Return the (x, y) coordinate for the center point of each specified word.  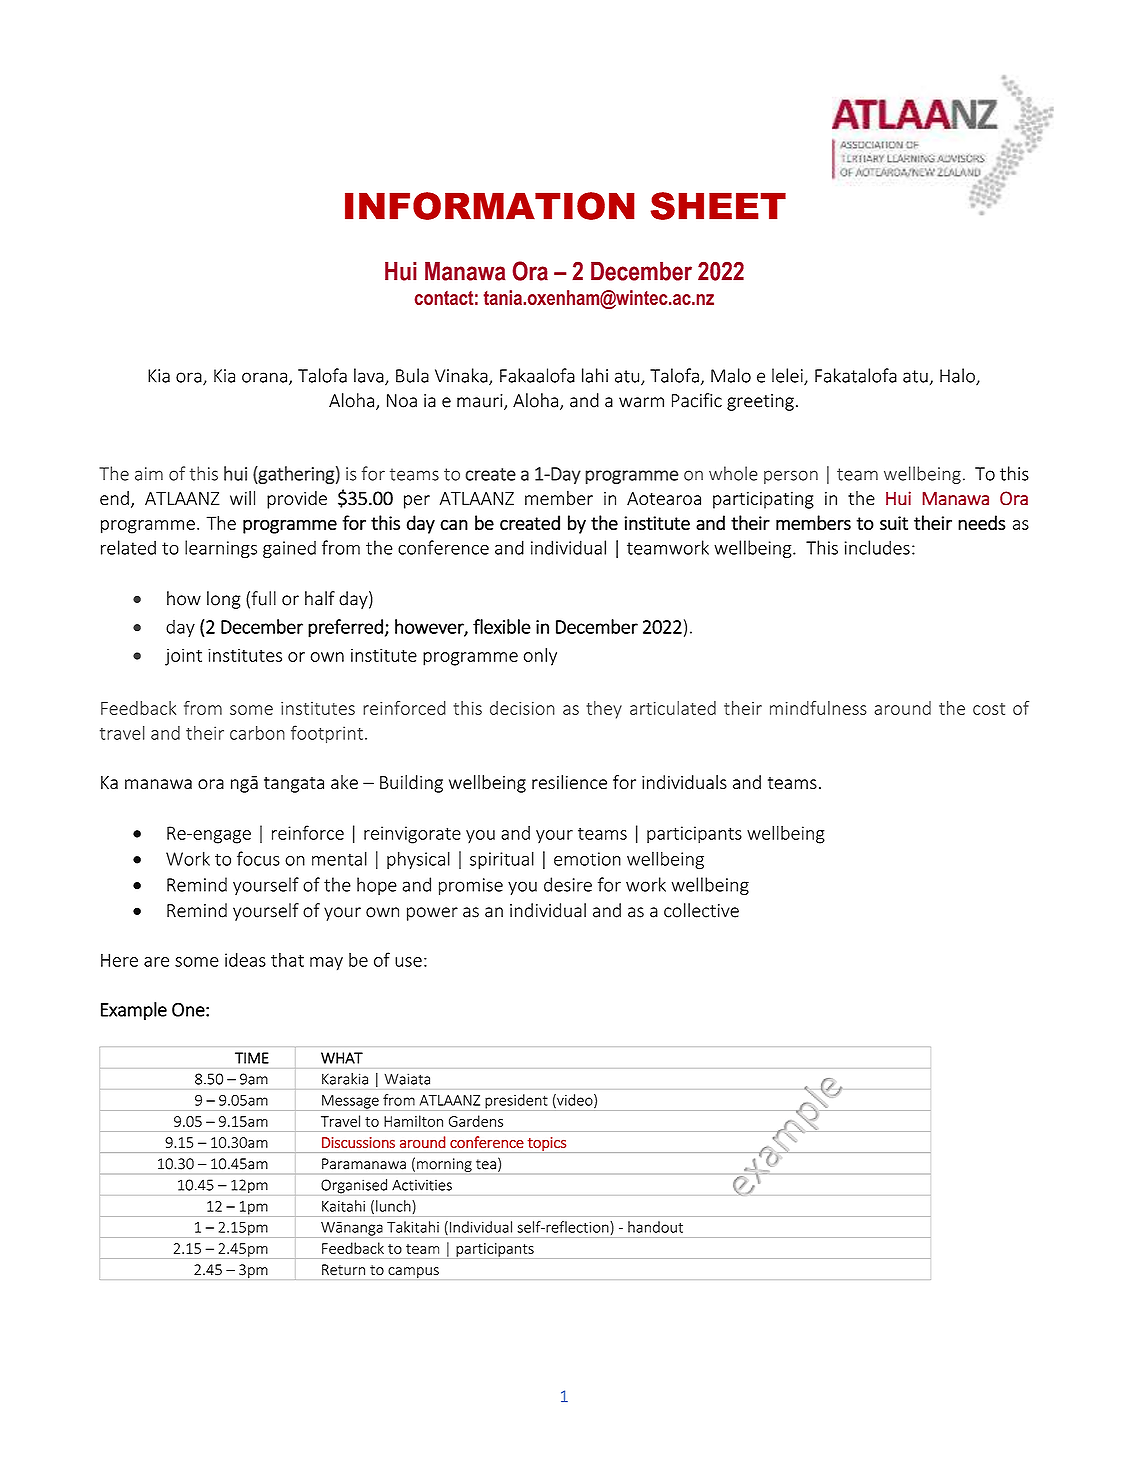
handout (655, 1227)
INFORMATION (490, 206)
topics (546, 1145)
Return (343, 1270)
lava (370, 376)
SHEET (718, 206)
